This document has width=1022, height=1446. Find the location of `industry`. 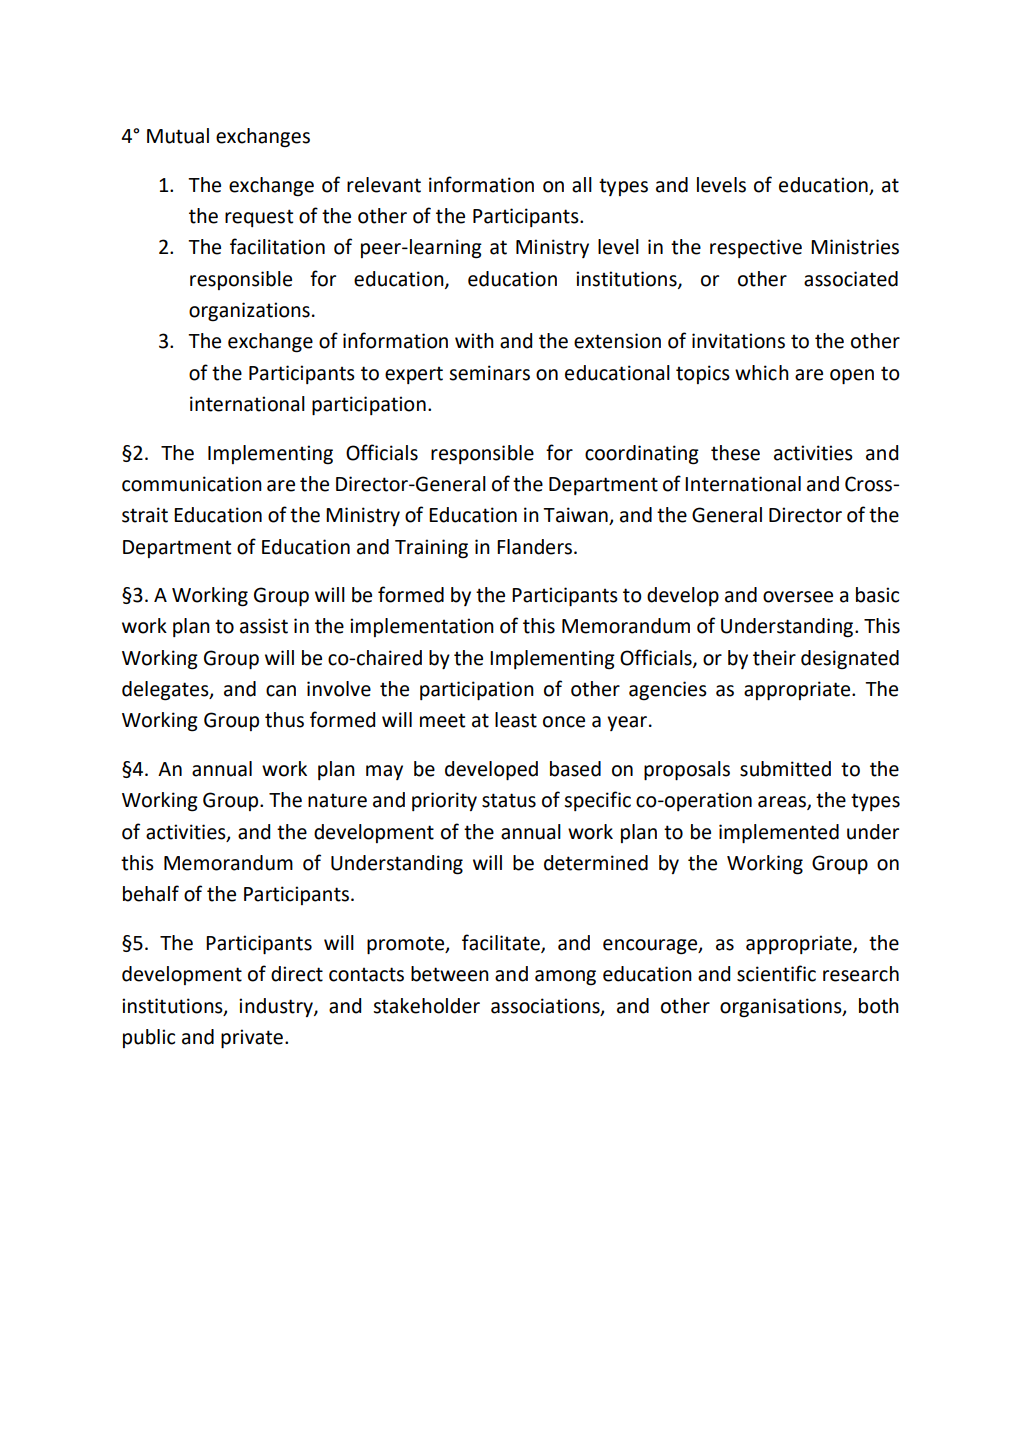

industry is located at coordinates (277, 1007).
